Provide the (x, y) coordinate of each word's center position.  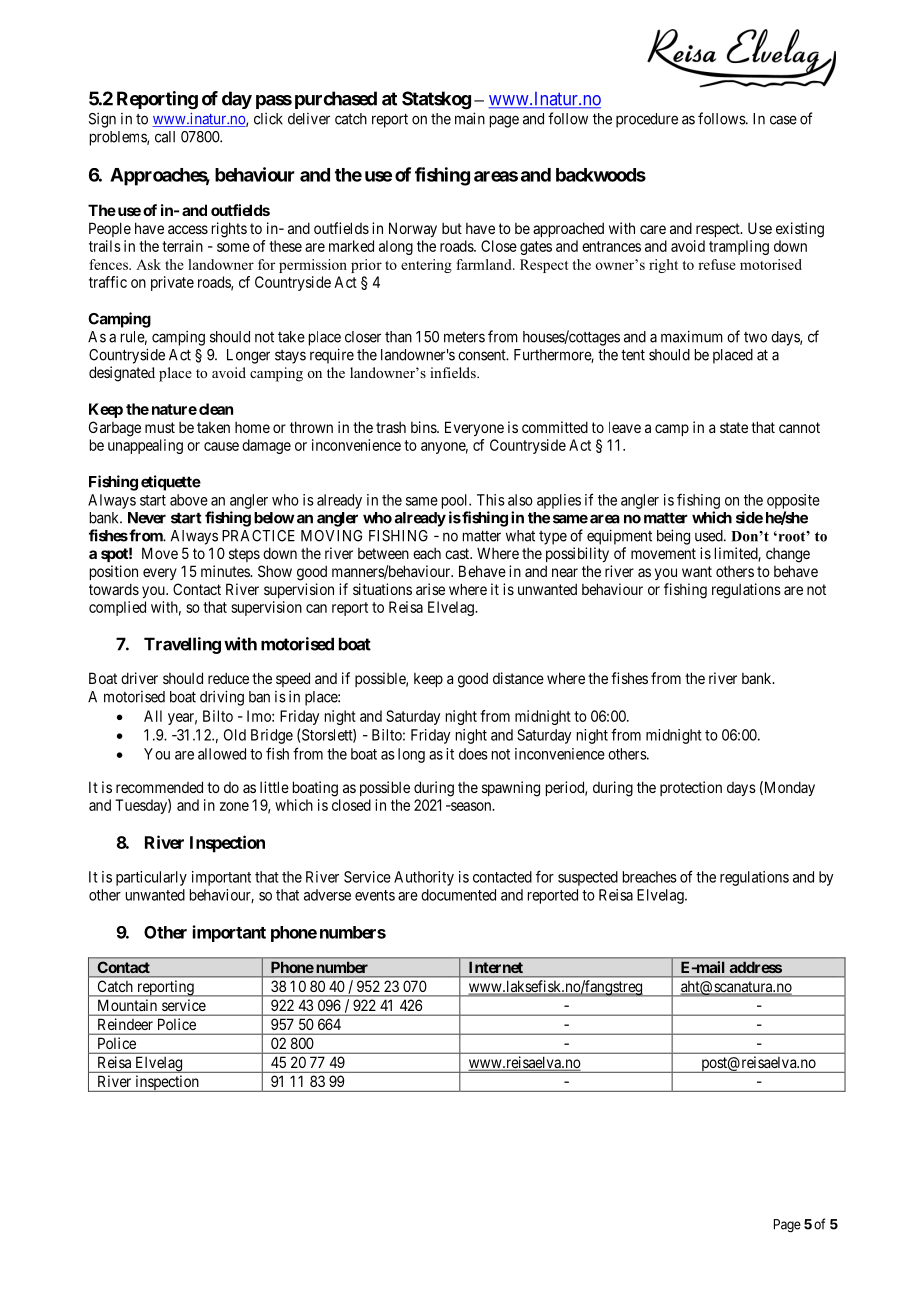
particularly (151, 878)
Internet (496, 967)
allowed (222, 754)
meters (464, 337)
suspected (588, 878)
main (470, 118)
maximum (692, 336)
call (165, 137)
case (783, 120)
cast (458, 553)
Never (147, 518)
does (473, 754)
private (172, 283)
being (673, 537)
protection (691, 788)
